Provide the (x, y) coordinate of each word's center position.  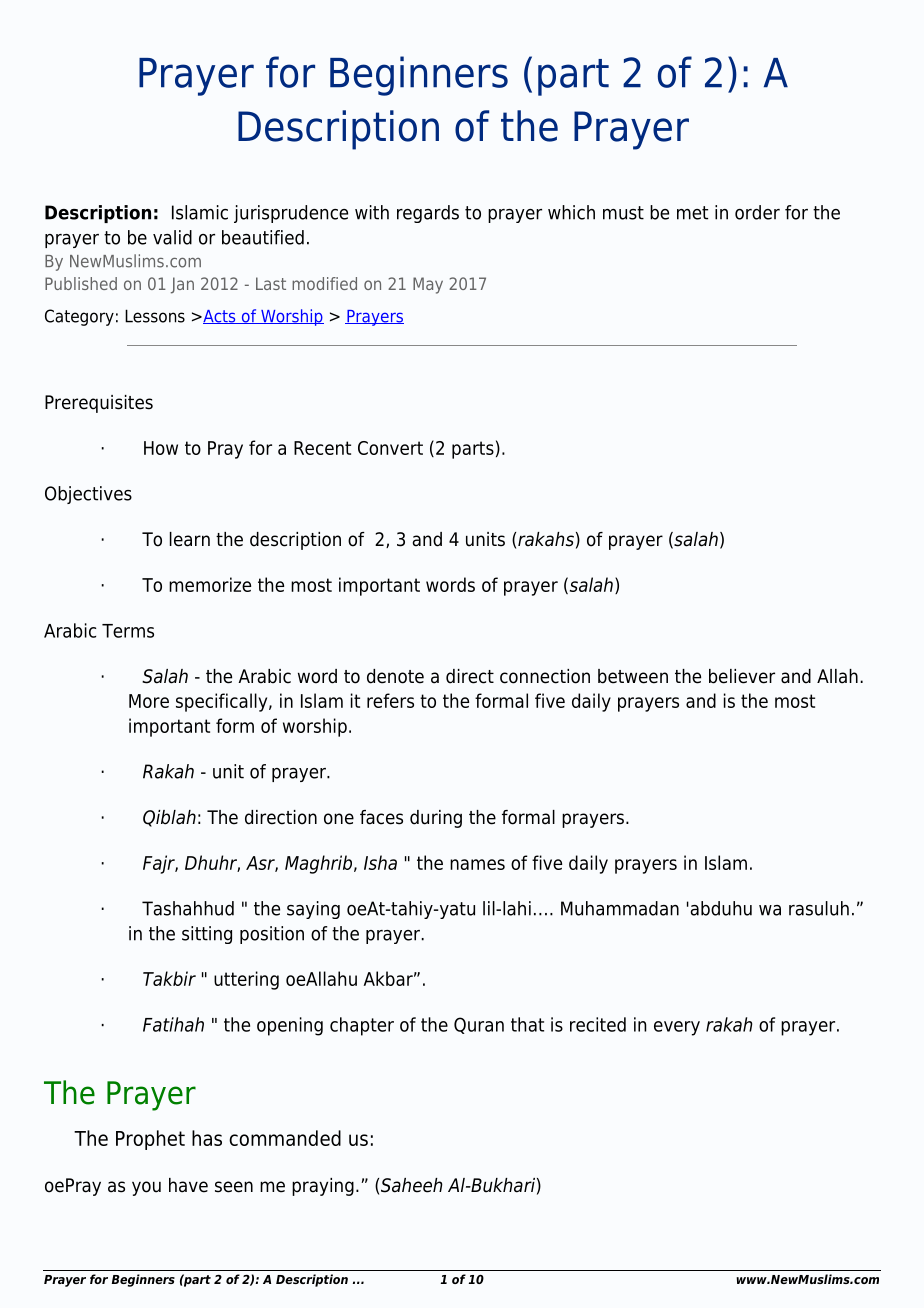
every (677, 1028)
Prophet (150, 1140)
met (692, 213)
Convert (390, 448)
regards (428, 214)
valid (172, 237)
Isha (380, 862)
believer (742, 676)
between (633, 676)
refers (390, 700)
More (149, 701)
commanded (285, 1138)
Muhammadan (620, 908)
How (161, 448)
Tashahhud (188, 908)
